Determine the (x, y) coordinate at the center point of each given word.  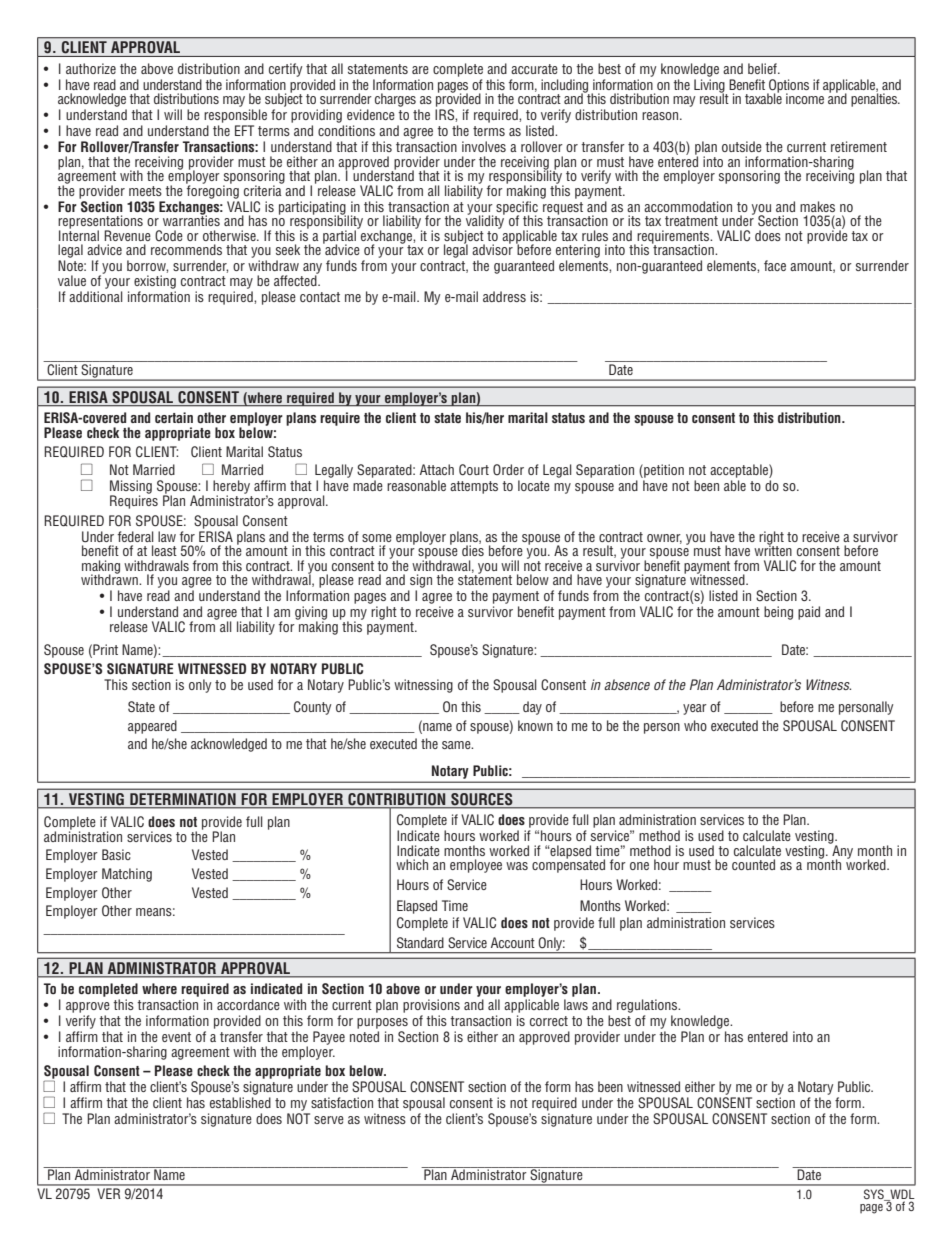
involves (484, 146)
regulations (648, 1006)
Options (788, 87)
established (240, 1102)
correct (549, 1021)
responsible (235, 116)
